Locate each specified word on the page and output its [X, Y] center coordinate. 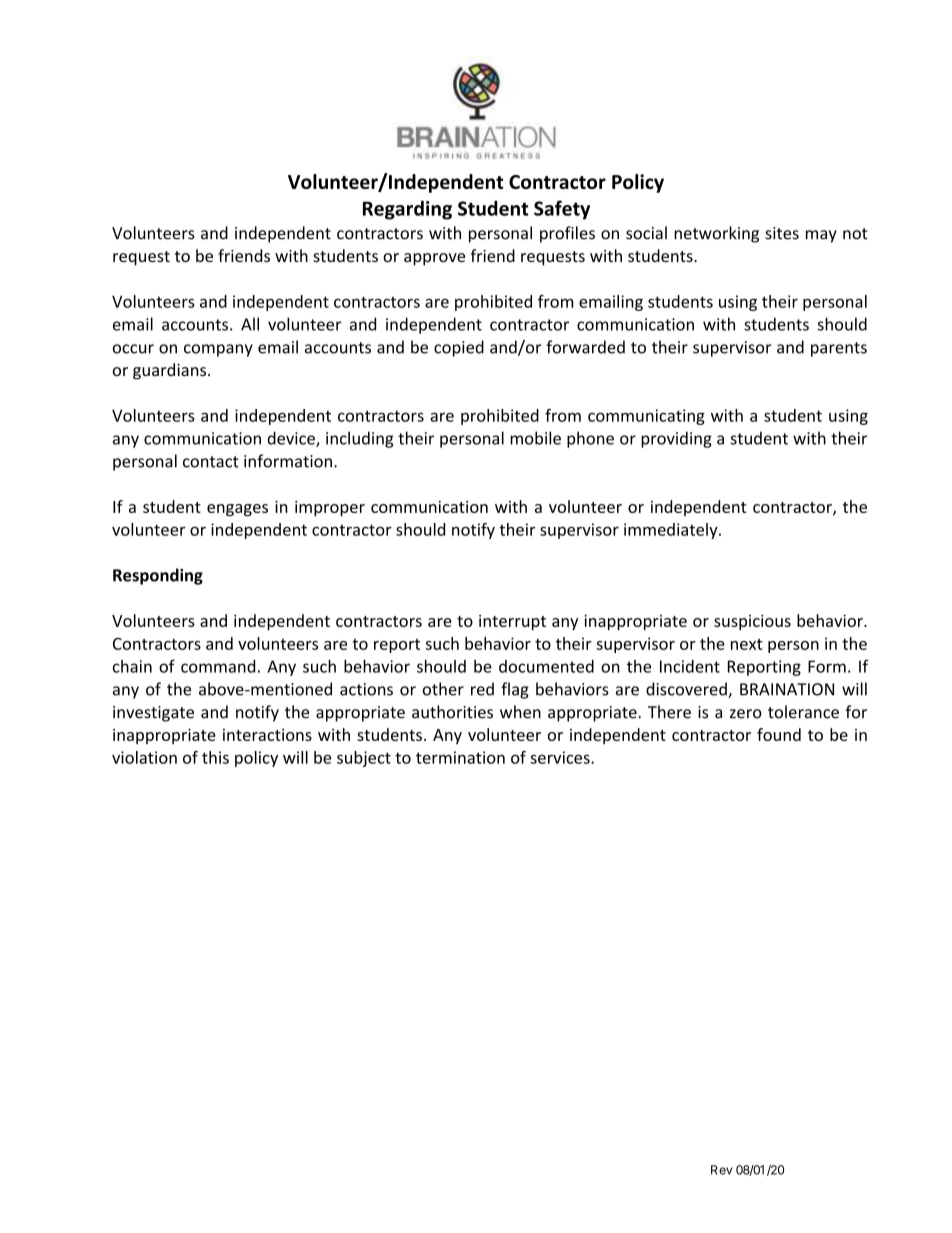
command [218, 666]
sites [782, 233]
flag [515, 690]
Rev [721, 1170]
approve [434, 259]
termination [460, 757]
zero [746, 714]
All [250, 324]
